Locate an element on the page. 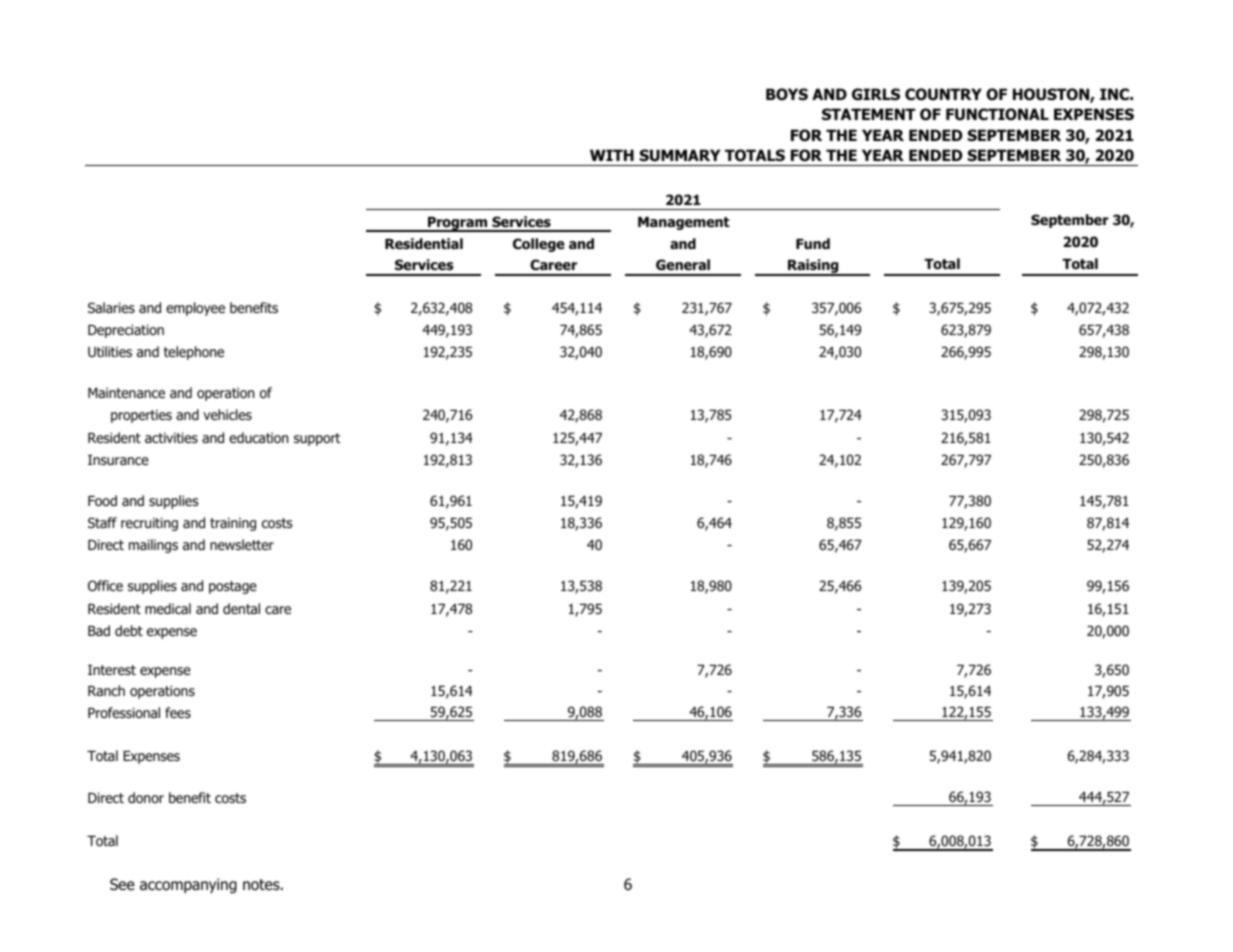  WITH is located at coordinates (612, 155).
